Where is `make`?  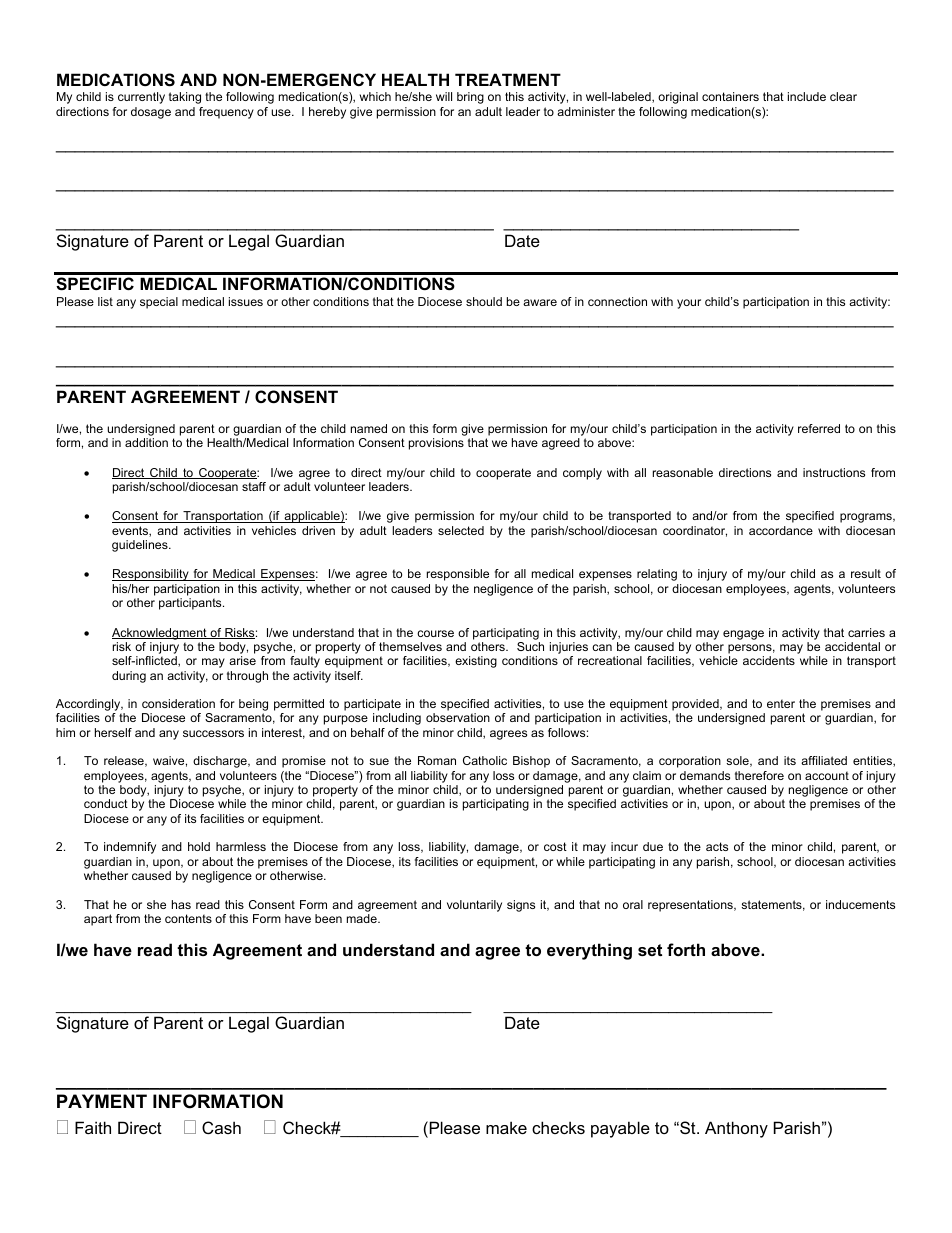
make is located at coordinates (506, 1127).
